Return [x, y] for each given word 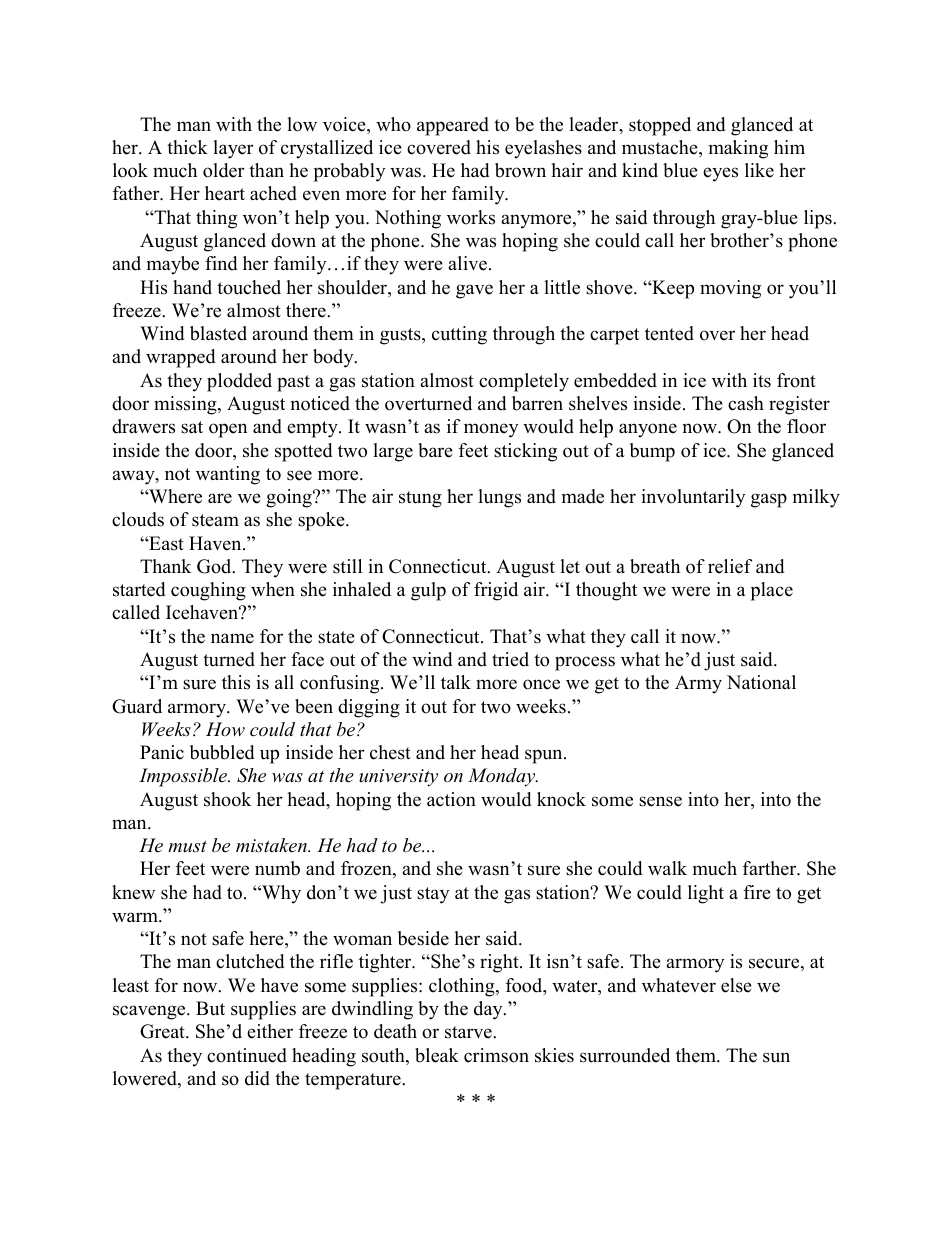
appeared [453, 126]
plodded [239, 382]
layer [233, 149]
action [451, 799]
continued [247, 1055]
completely [524, 382]
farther [771, 868]
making [738, 149]
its [762, 380]
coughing [208, 591]
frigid [496, 591]
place [772, 591]
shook [227, 799]
